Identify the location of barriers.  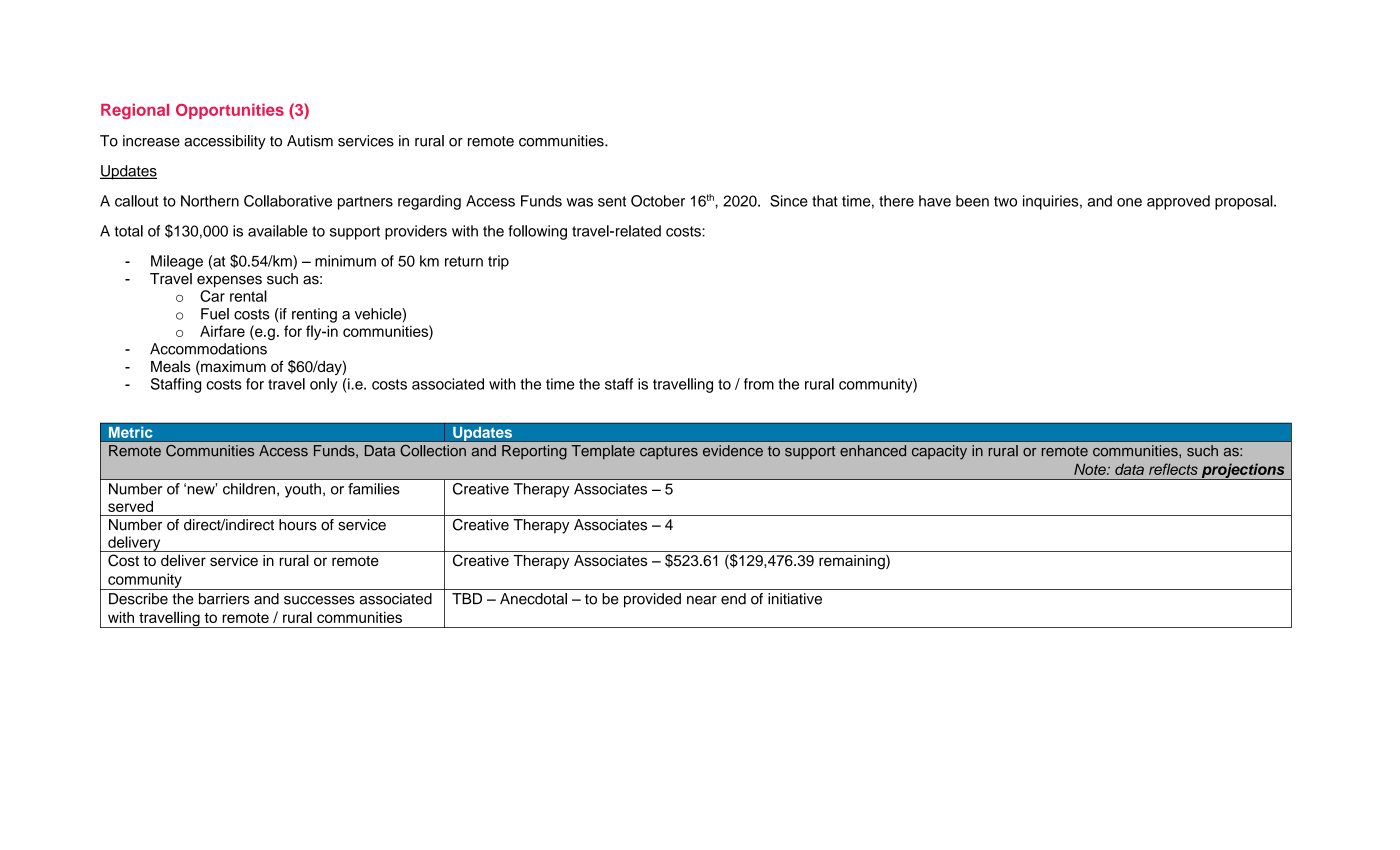
(224, 599).
